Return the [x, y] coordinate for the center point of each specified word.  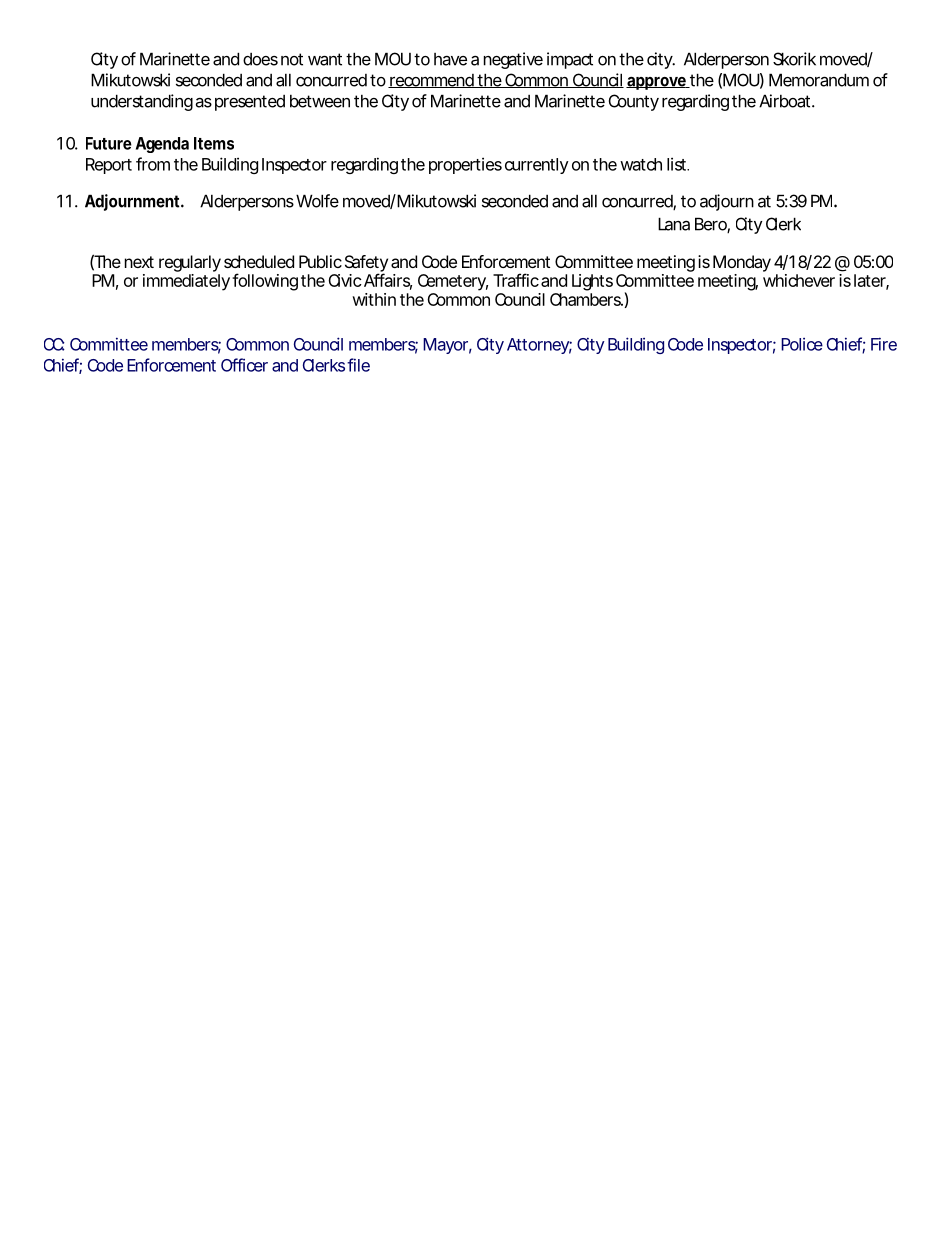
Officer [244, 365]
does [260, 59]
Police [802, 344]
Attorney [539, 346]
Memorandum [819, 80]
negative [513, 60]
